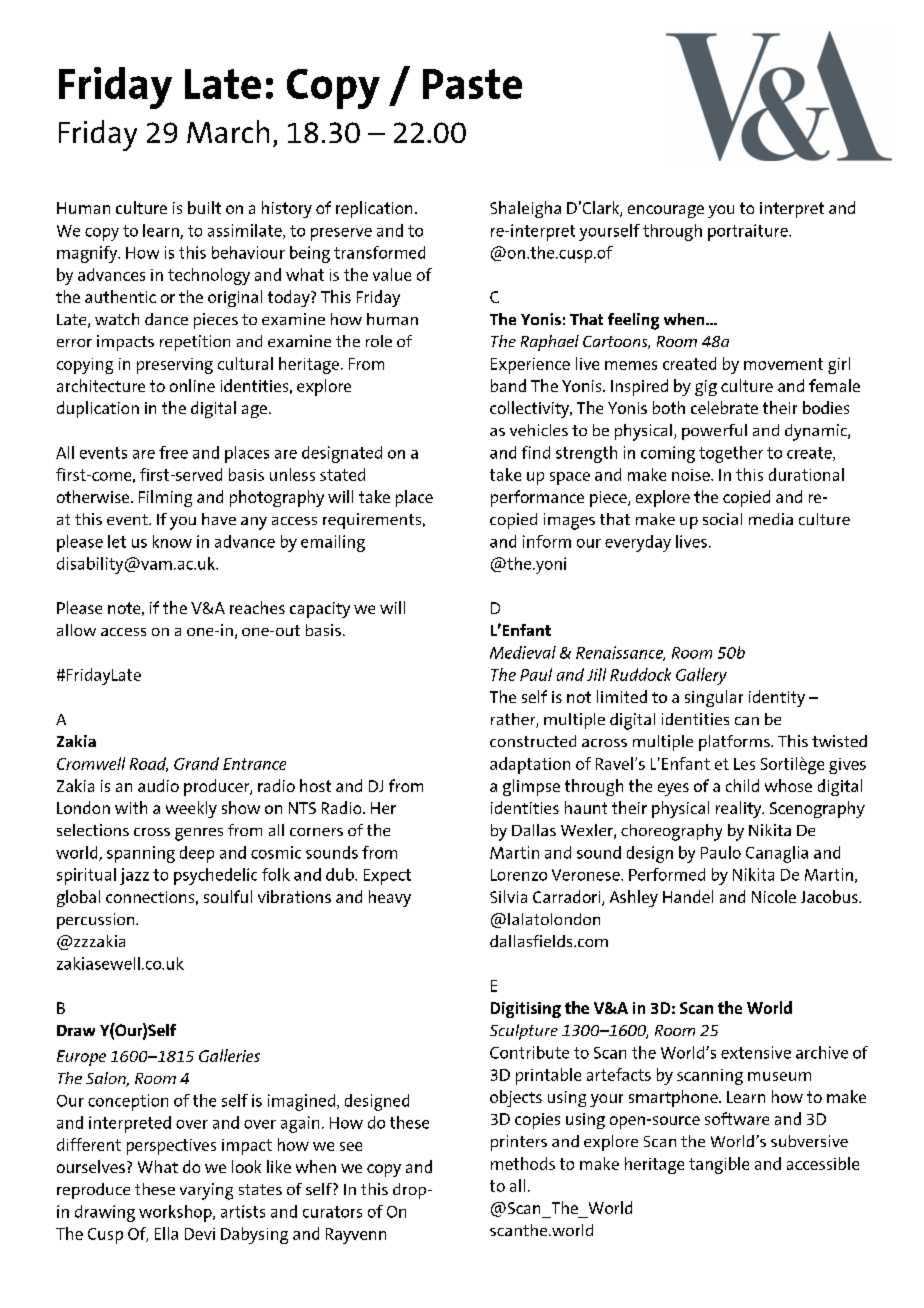 This screenshot has height=1308, width=924. I want to click on Paste, so click(472, 84).
